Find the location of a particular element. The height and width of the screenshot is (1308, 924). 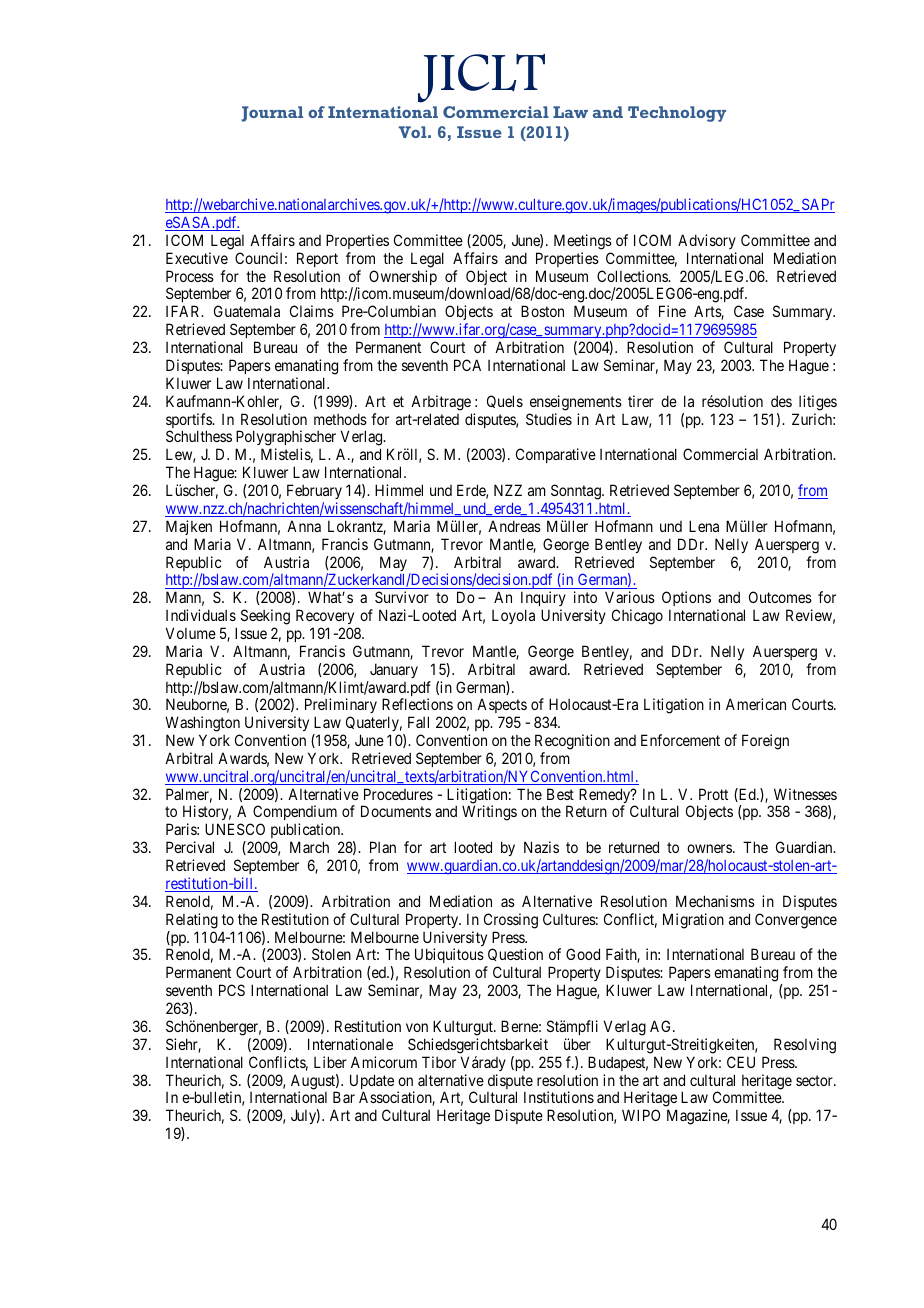

Loyola is located at coordinates (513, 616).
